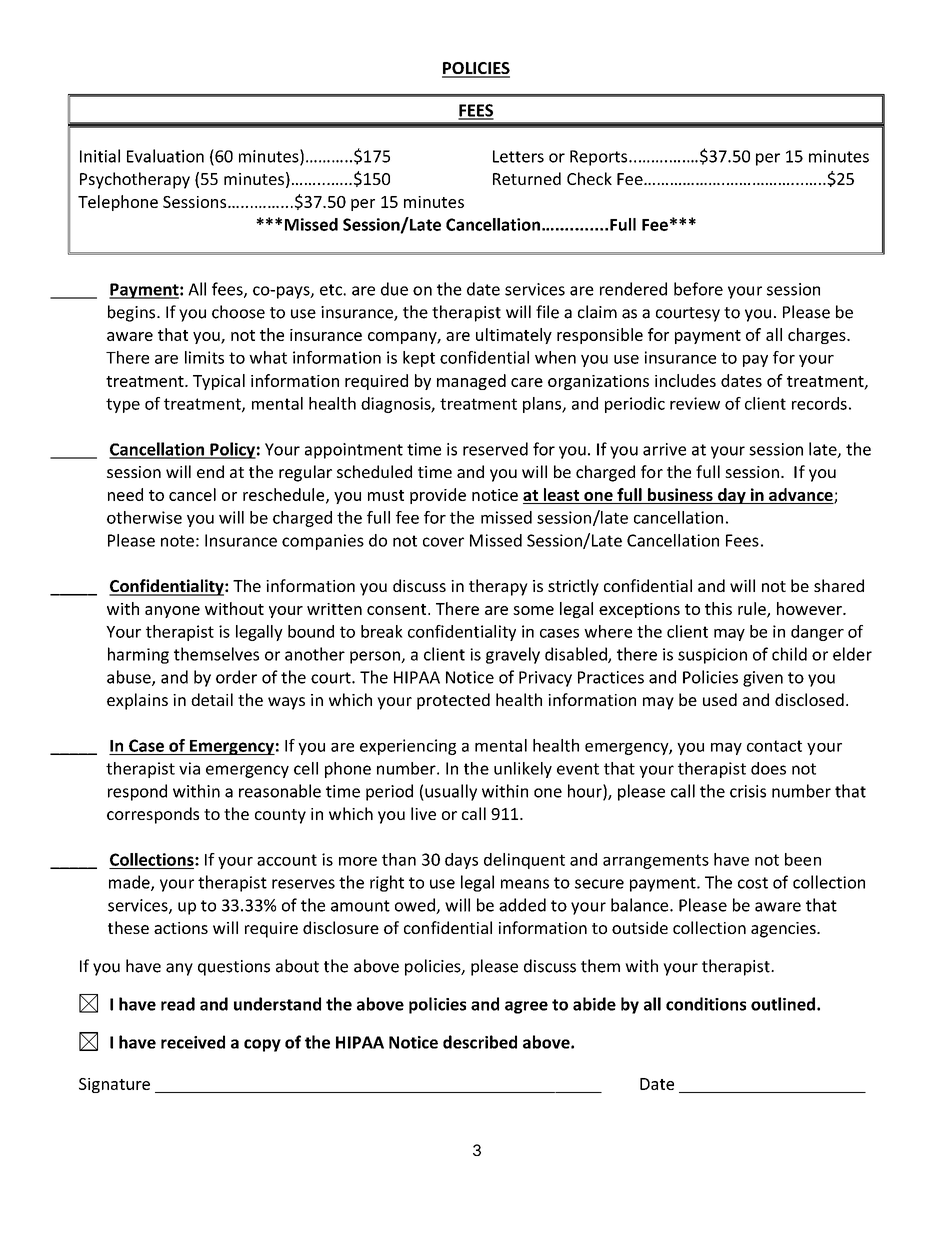 The image size is (952, 1233). Describe the element at coordinates (589, 178) in the screenshot. I see `Check` at that location.
